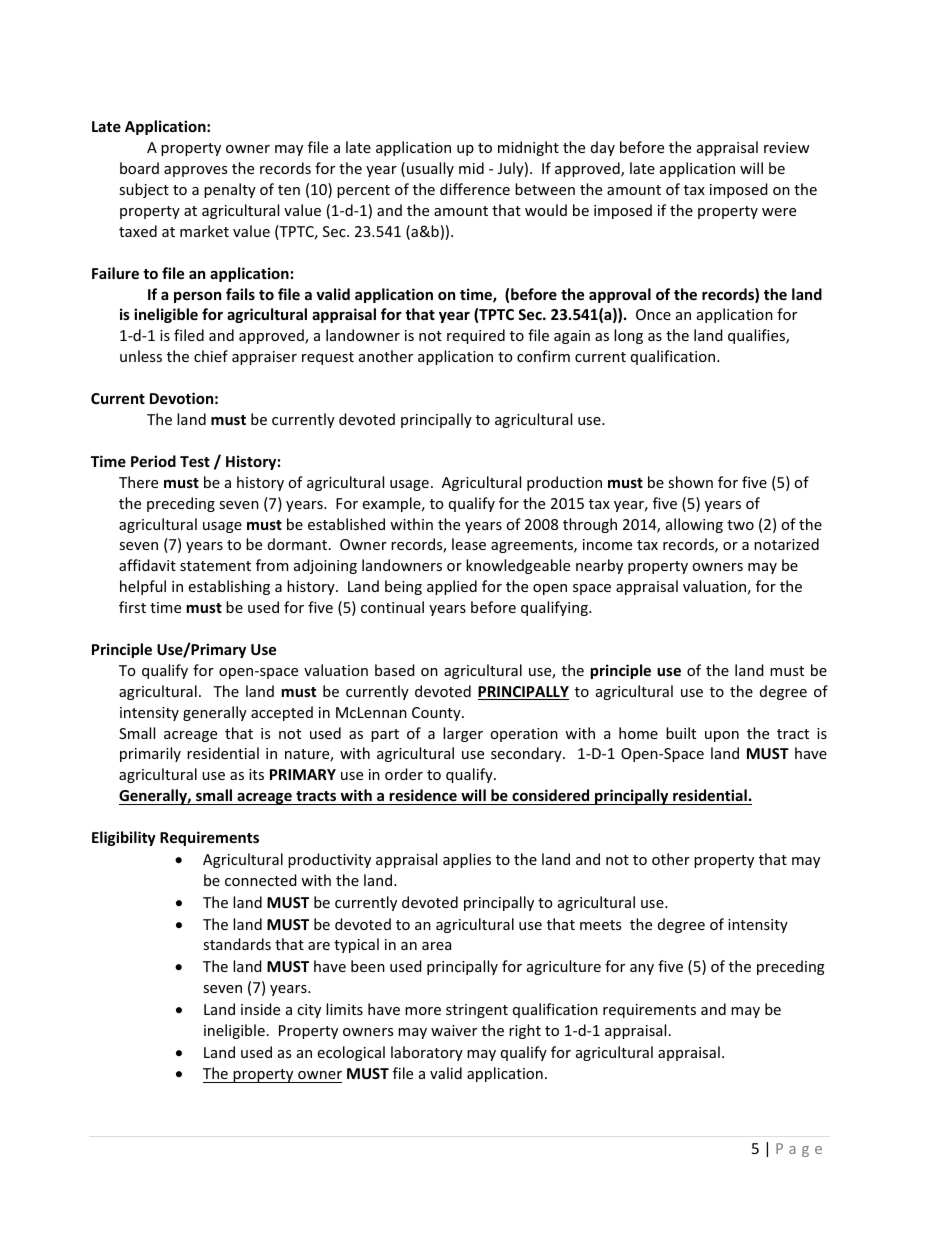  I want to click on applies, so click(467, 860).
